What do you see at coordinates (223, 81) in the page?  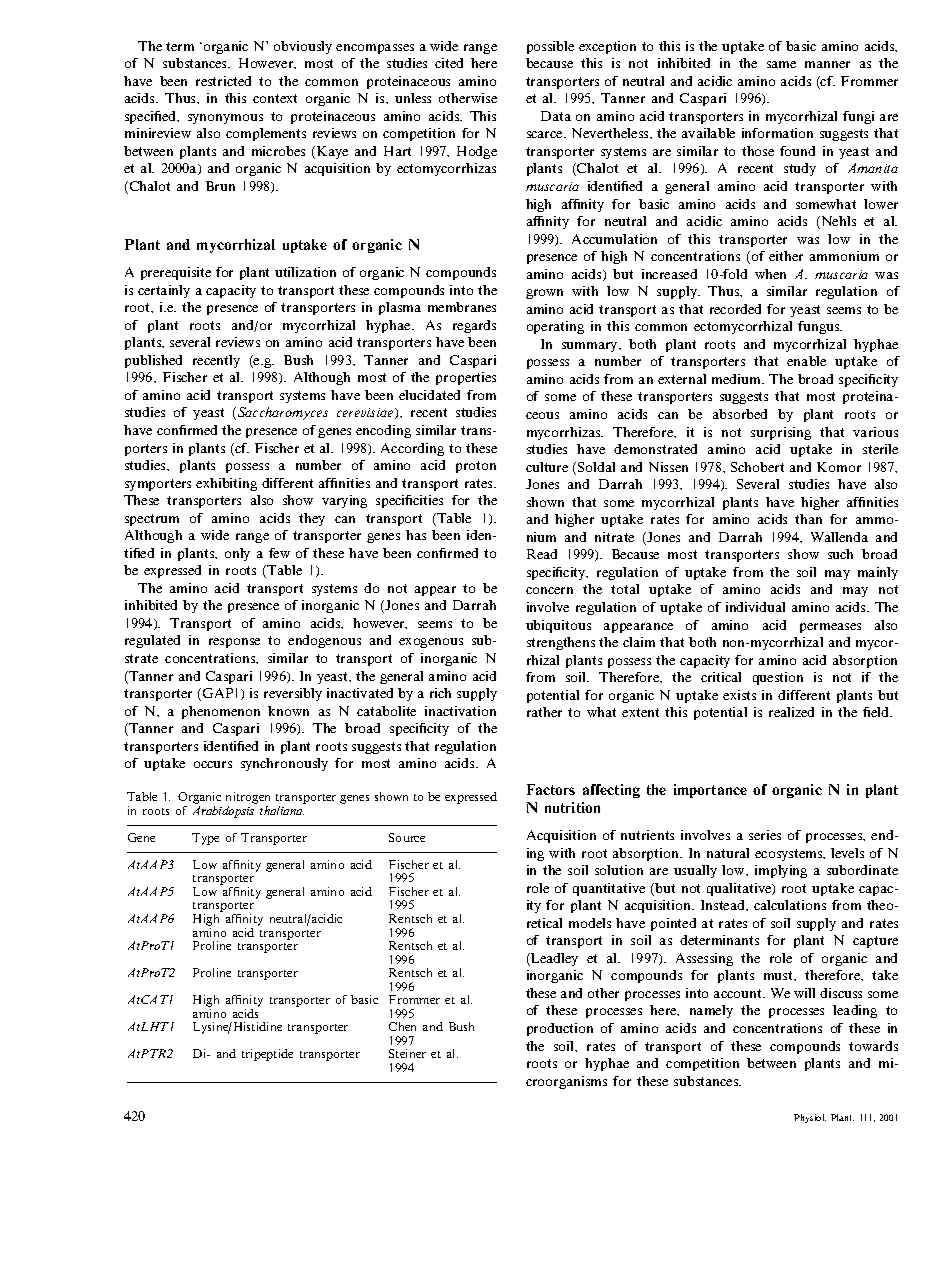 I see `restricted` at bounding box center [223, 81].
